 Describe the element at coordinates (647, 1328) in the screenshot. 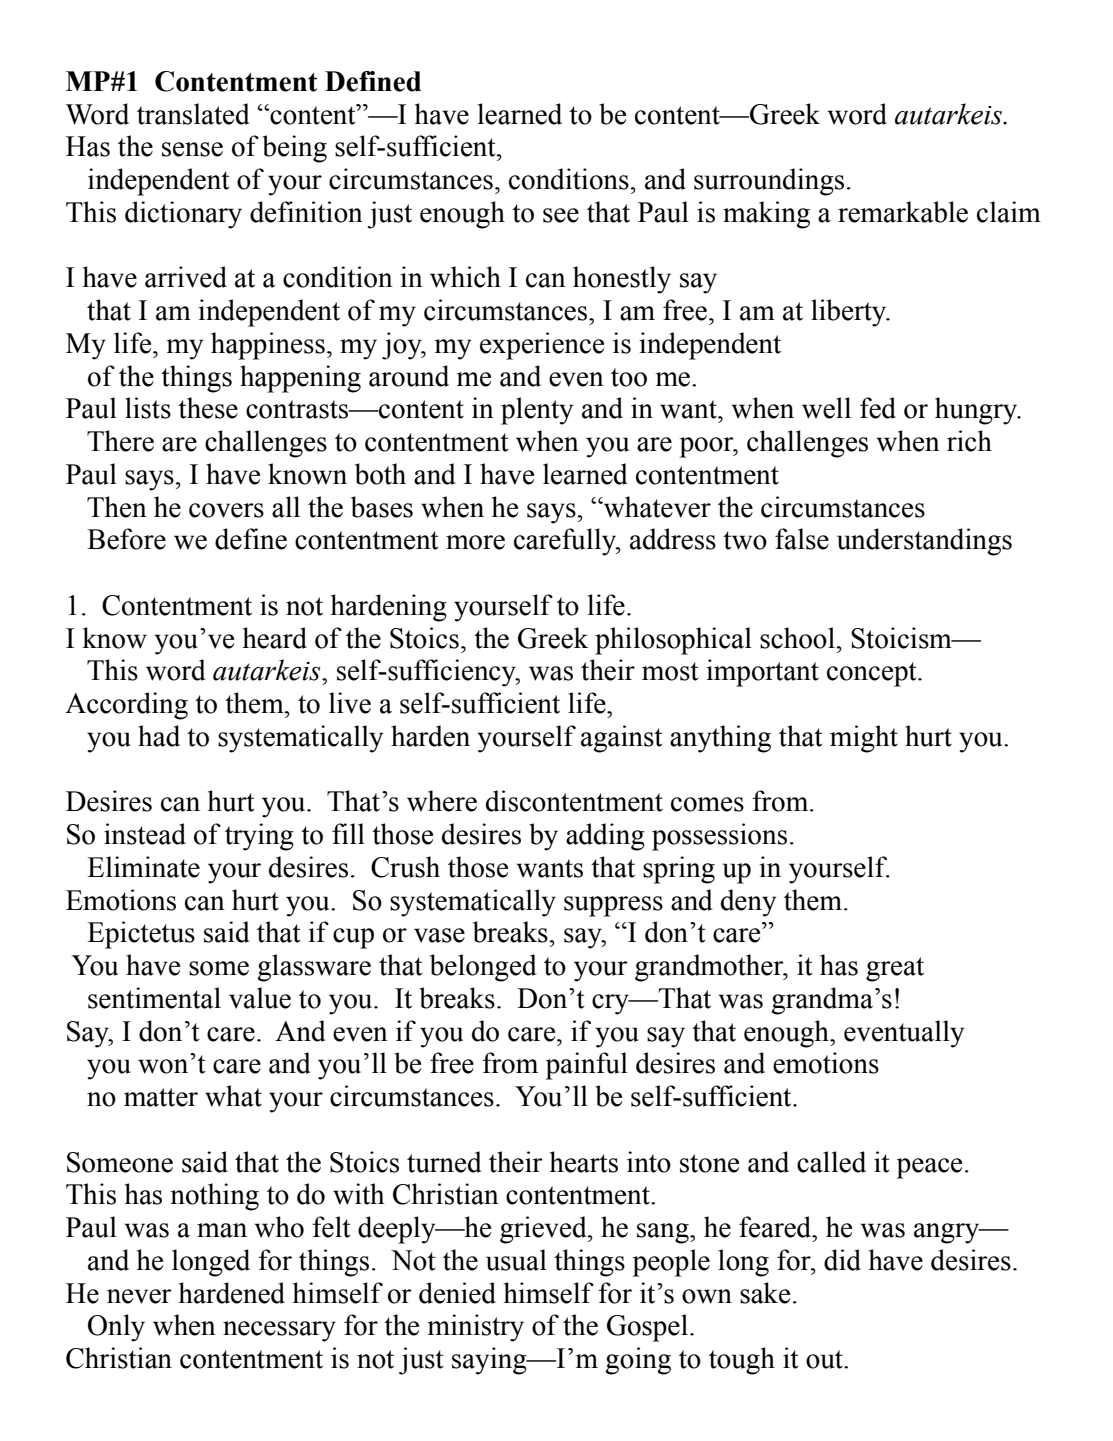

I see `Gospel` at that location.
